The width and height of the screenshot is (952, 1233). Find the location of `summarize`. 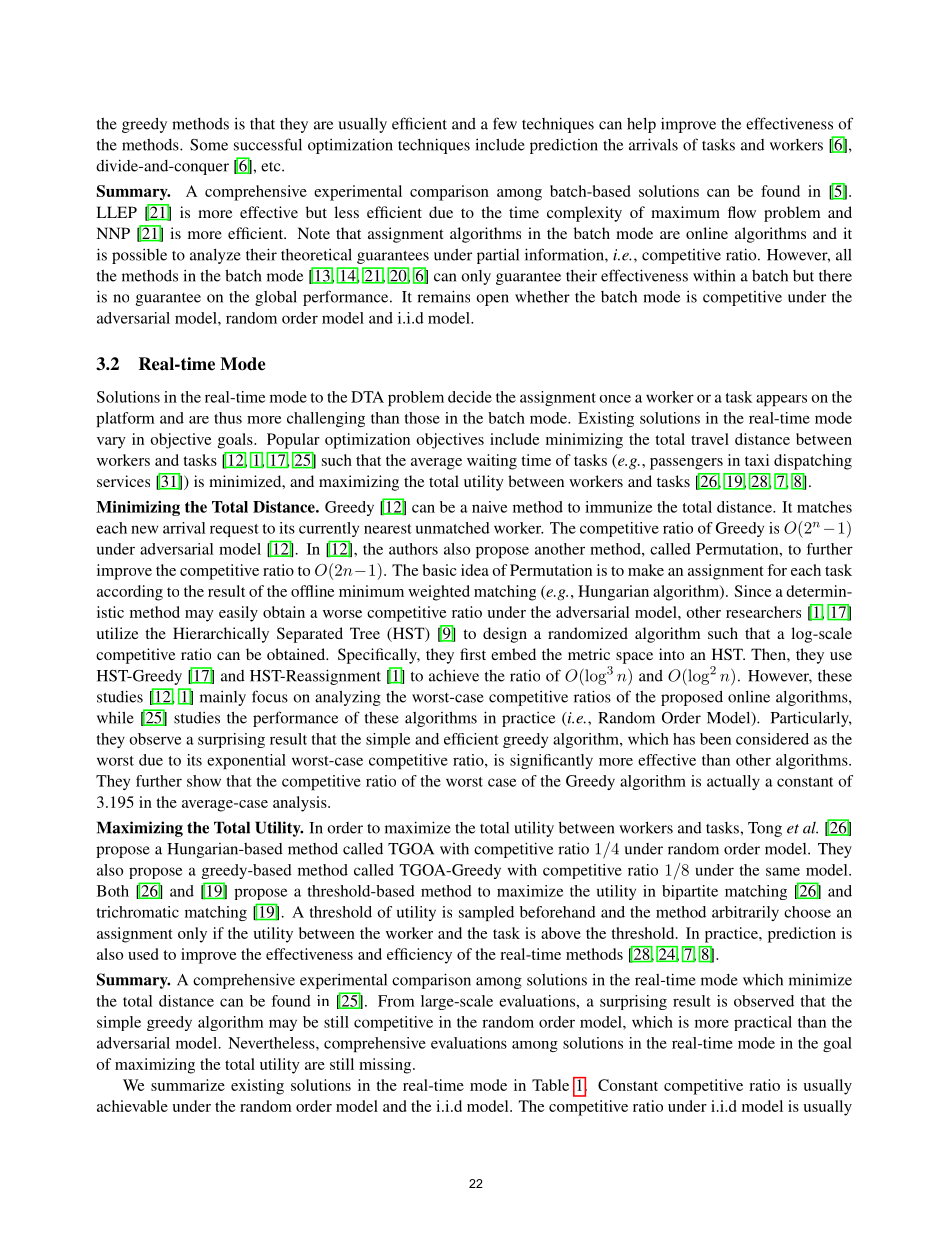

summarize is located at coordinates (188, 1085).
